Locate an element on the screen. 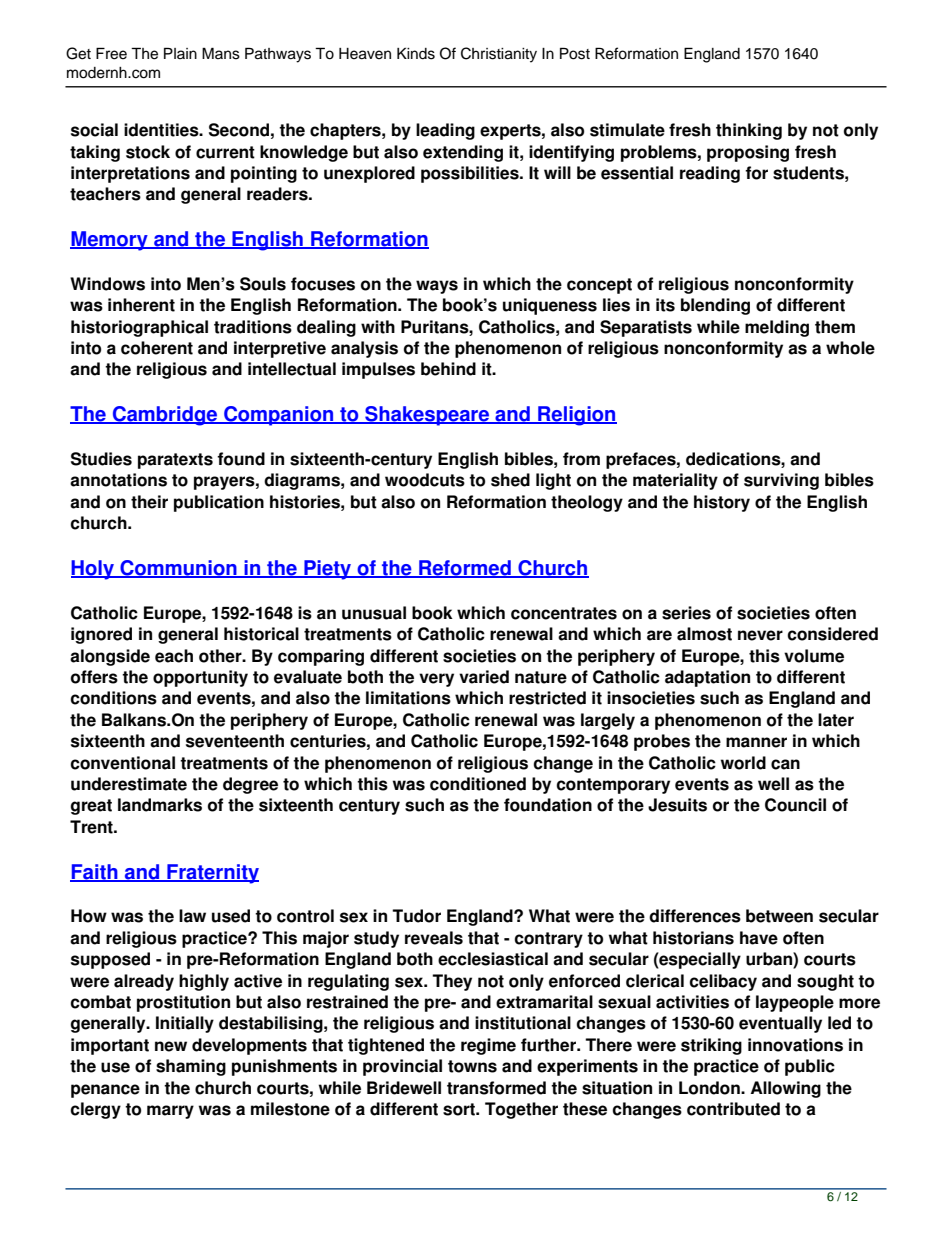 The image size is (952, 1233). Christianity is located at coordinates (499, 55).
